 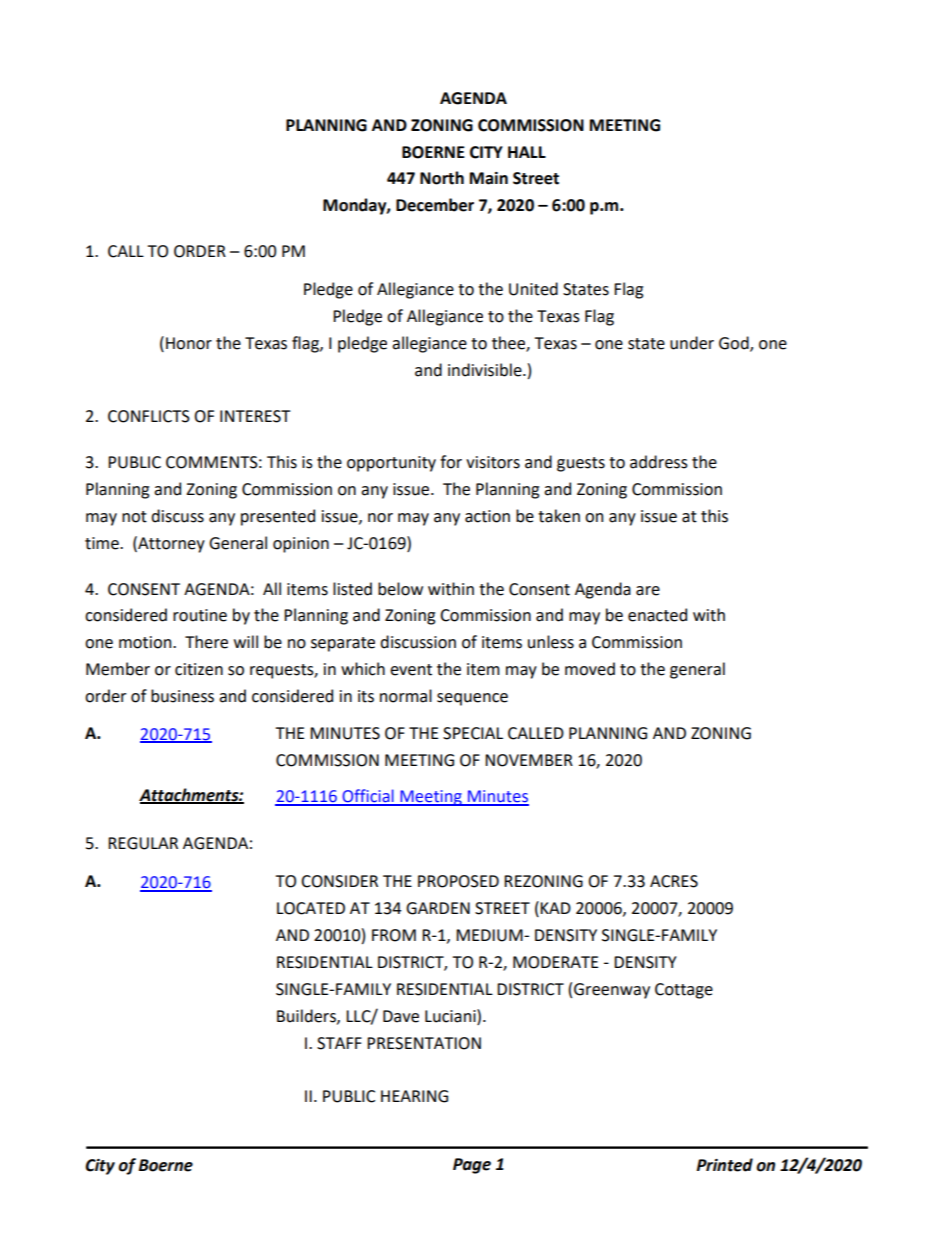 What do you see at coordinates (442, 178) in the screenshot?
I see `North` at bounding box center [442, 178].
